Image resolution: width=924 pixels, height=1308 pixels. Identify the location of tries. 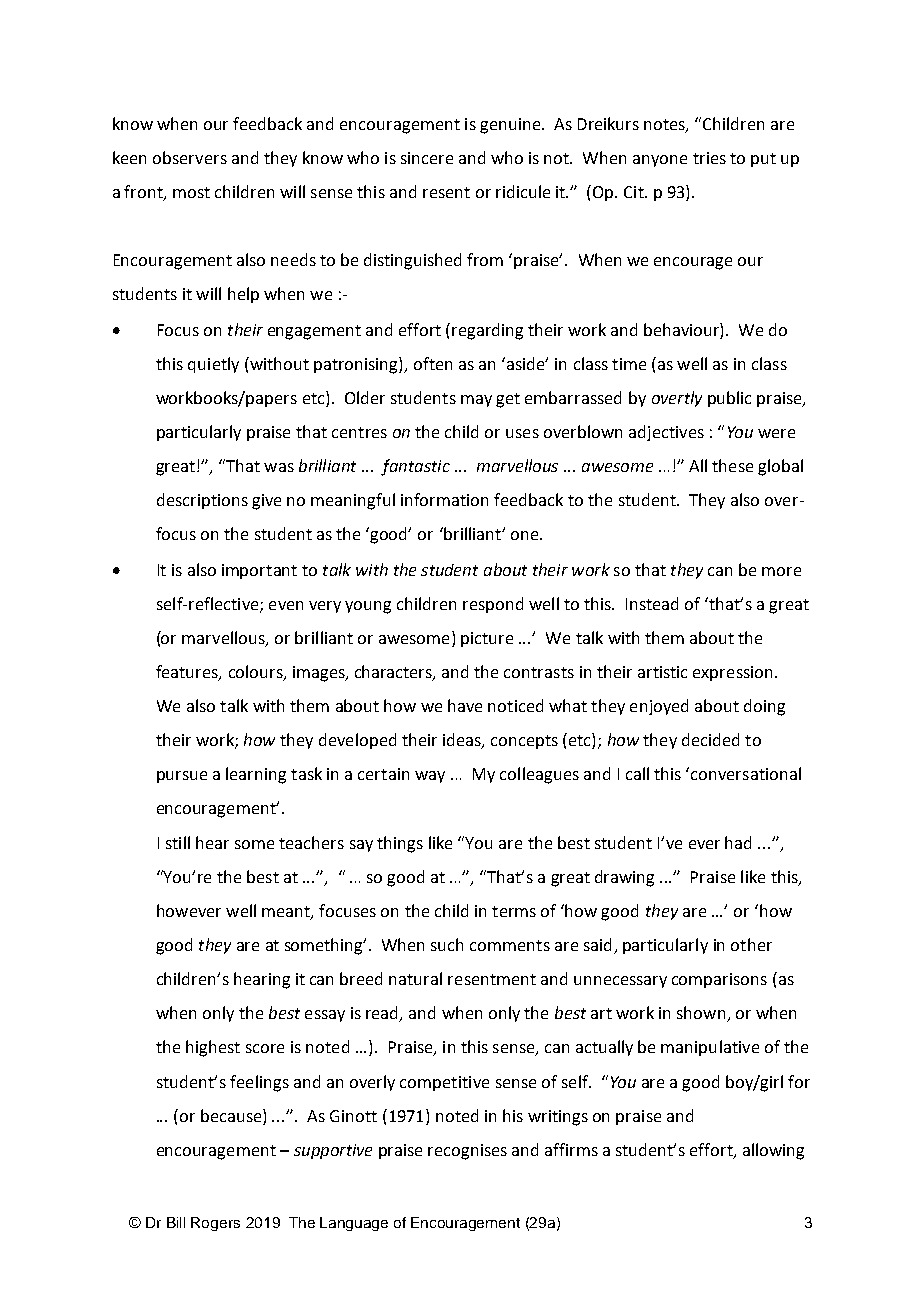
(709, 158).
